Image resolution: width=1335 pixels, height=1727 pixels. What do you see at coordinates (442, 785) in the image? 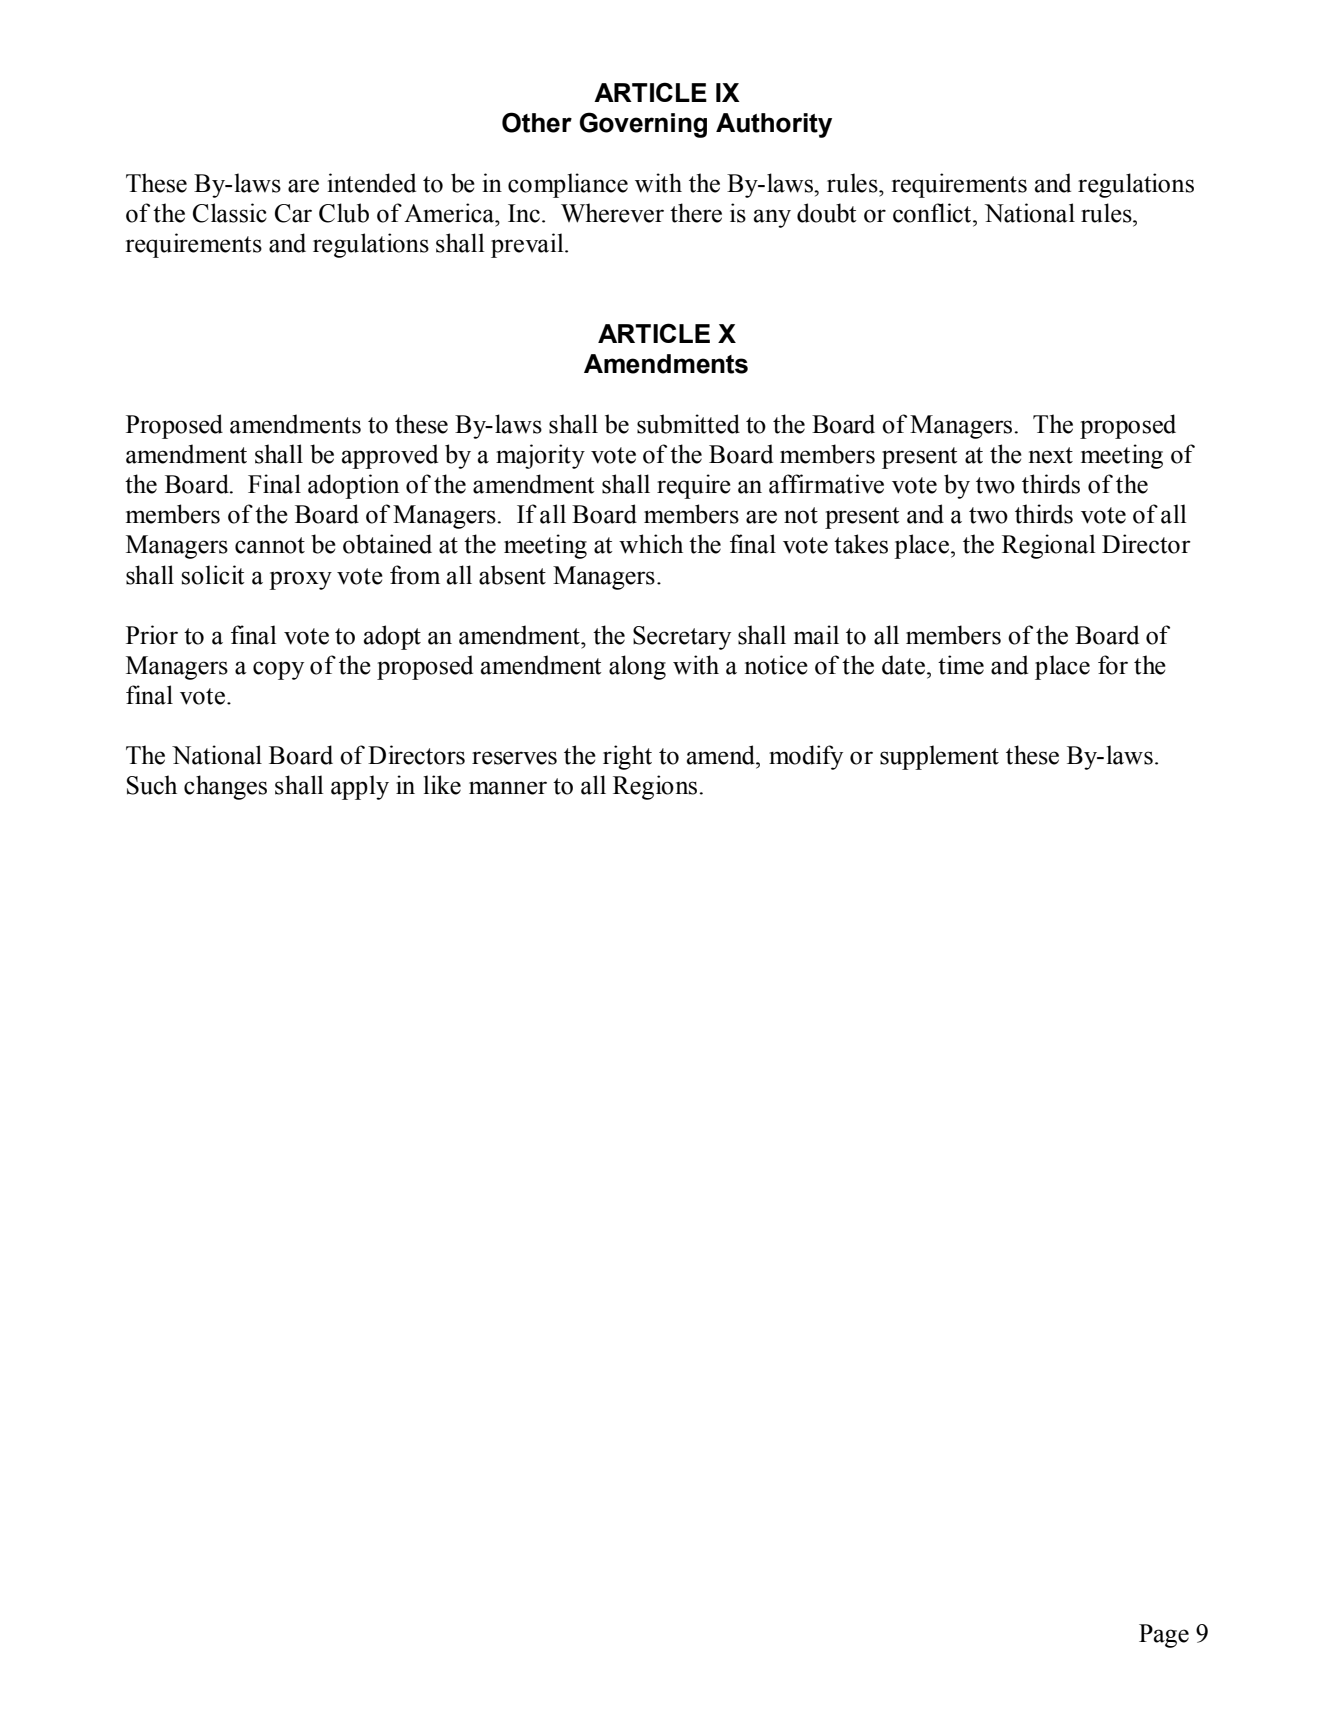
I see `like` at bounding box center [442, 785].
